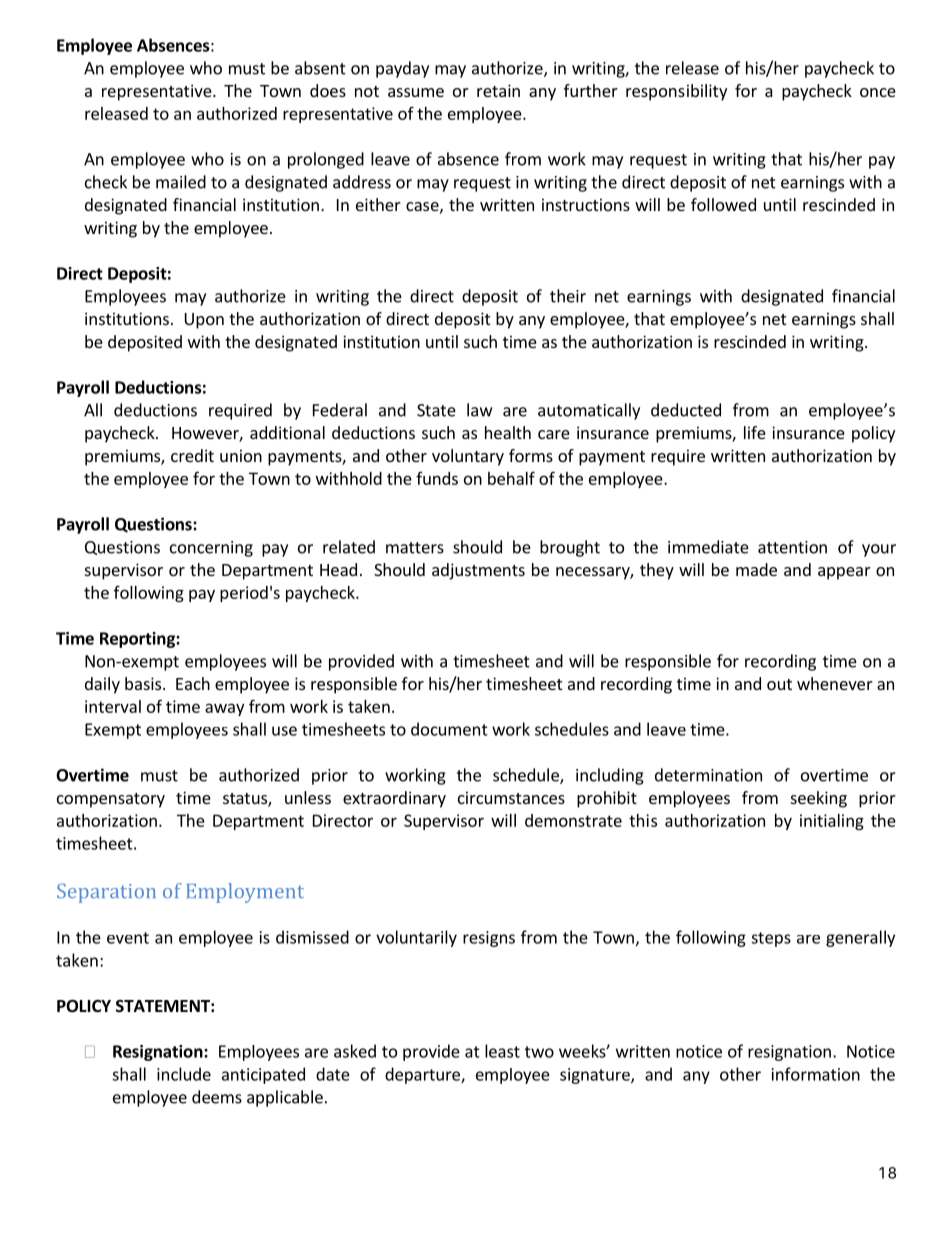 Image resolution: width=952 pixels, height=1233 pixels. What do you see at coordinates (204, 321) in the screenshot?
I see `Upon` at bounding box center [204, 321].
